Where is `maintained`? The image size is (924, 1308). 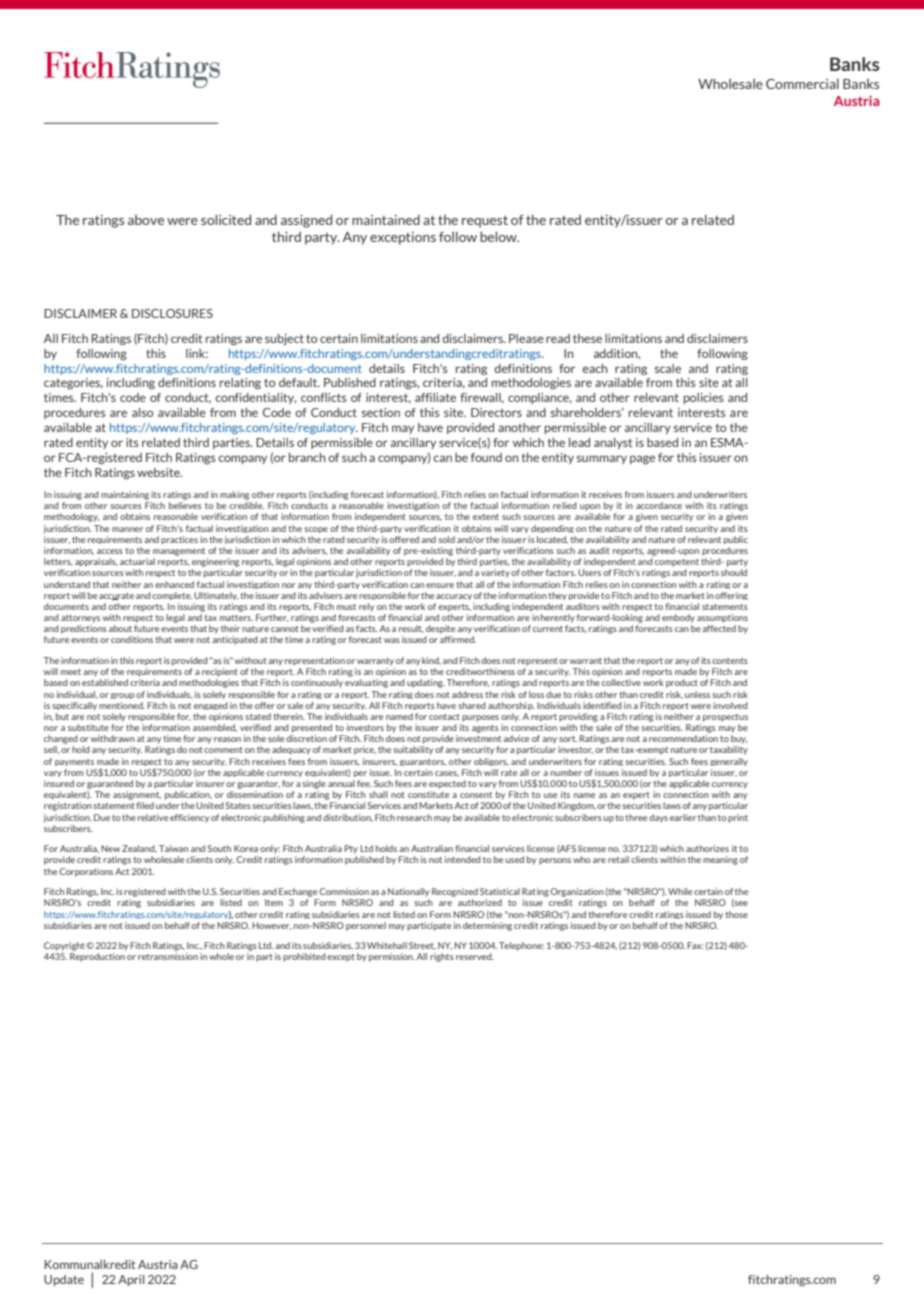 maintained is located at coordinates (386, 220).
